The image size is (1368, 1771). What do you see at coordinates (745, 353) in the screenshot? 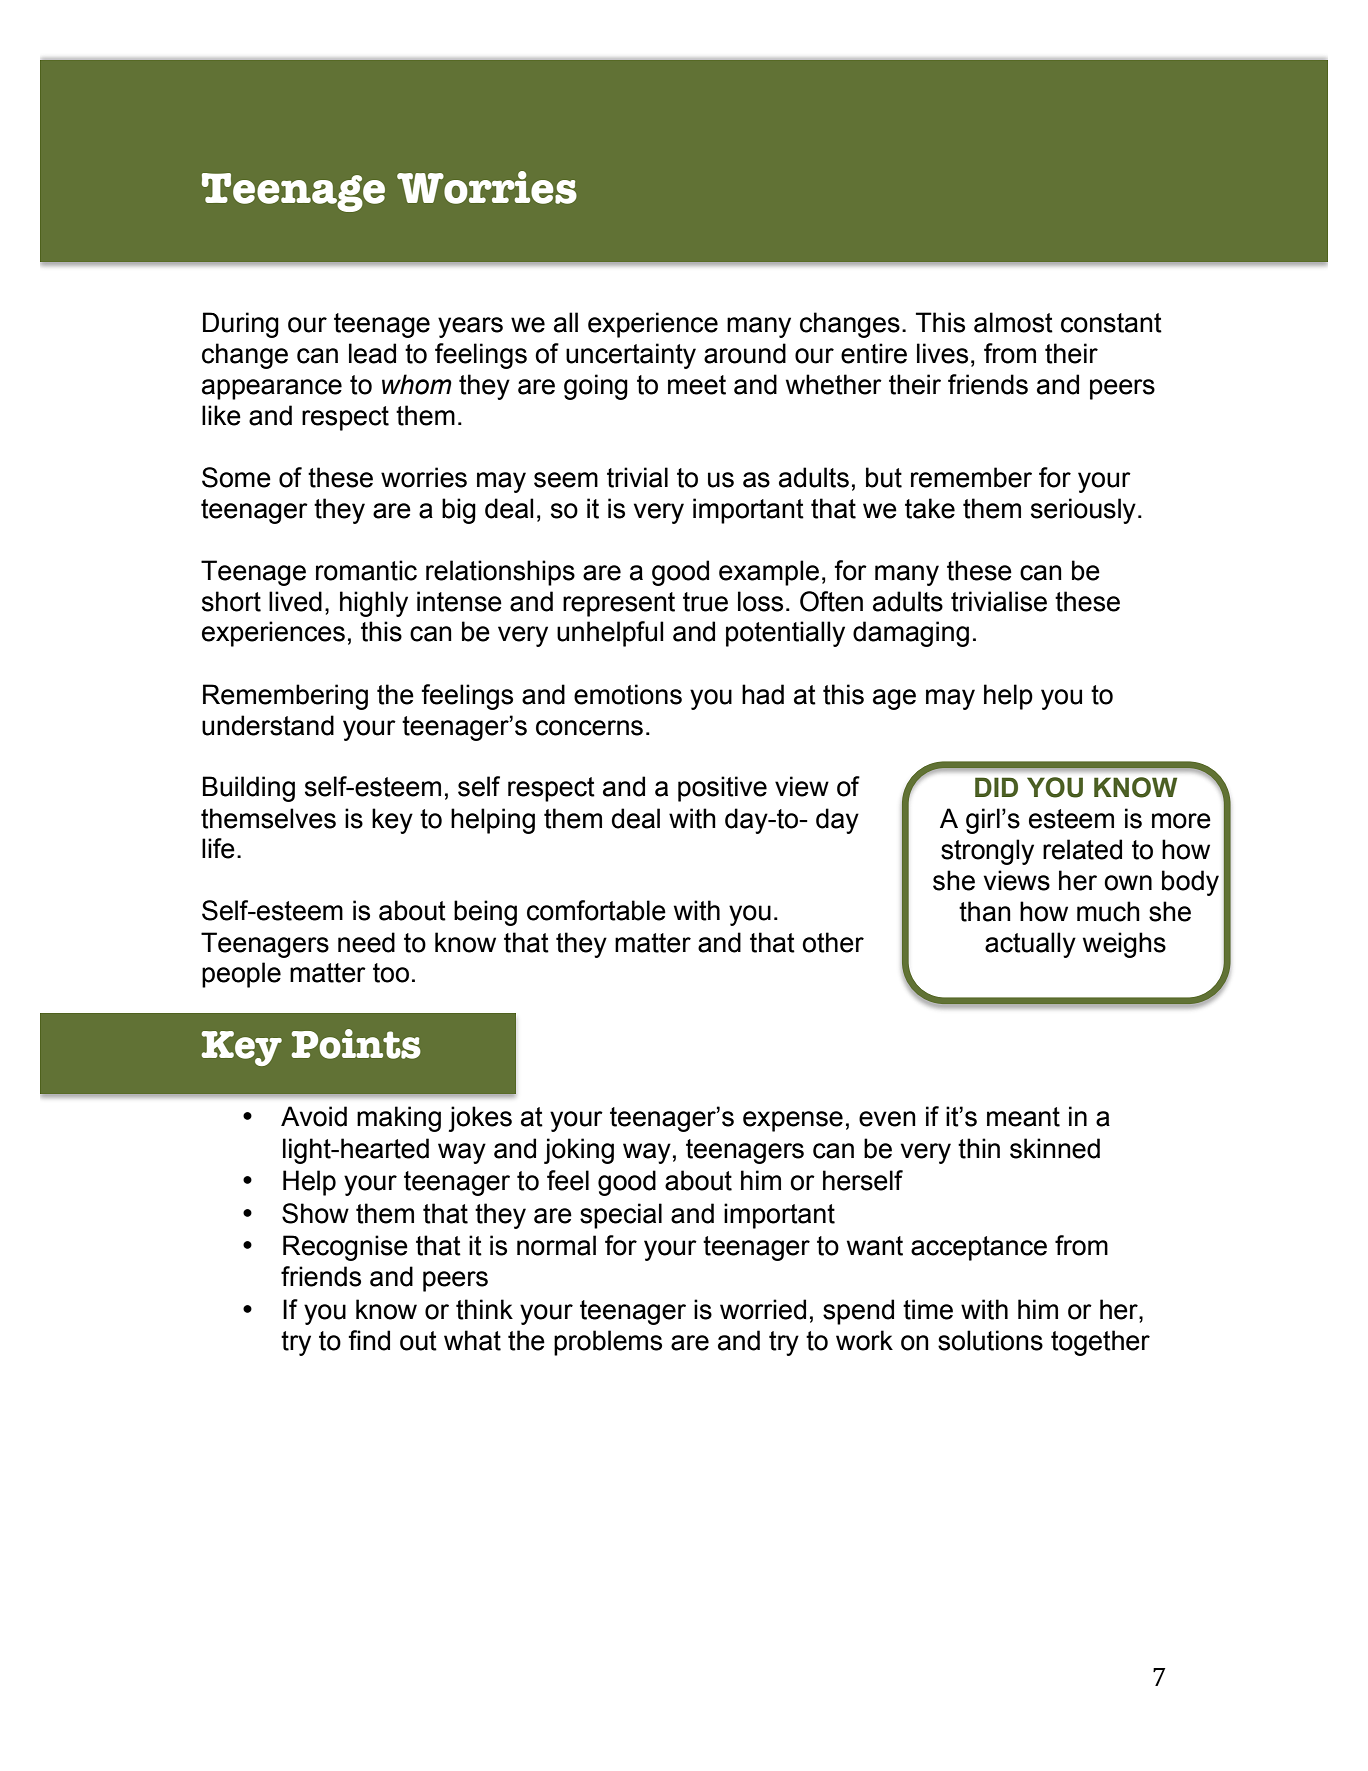
I see `around` at bounding box center [745, 353].
